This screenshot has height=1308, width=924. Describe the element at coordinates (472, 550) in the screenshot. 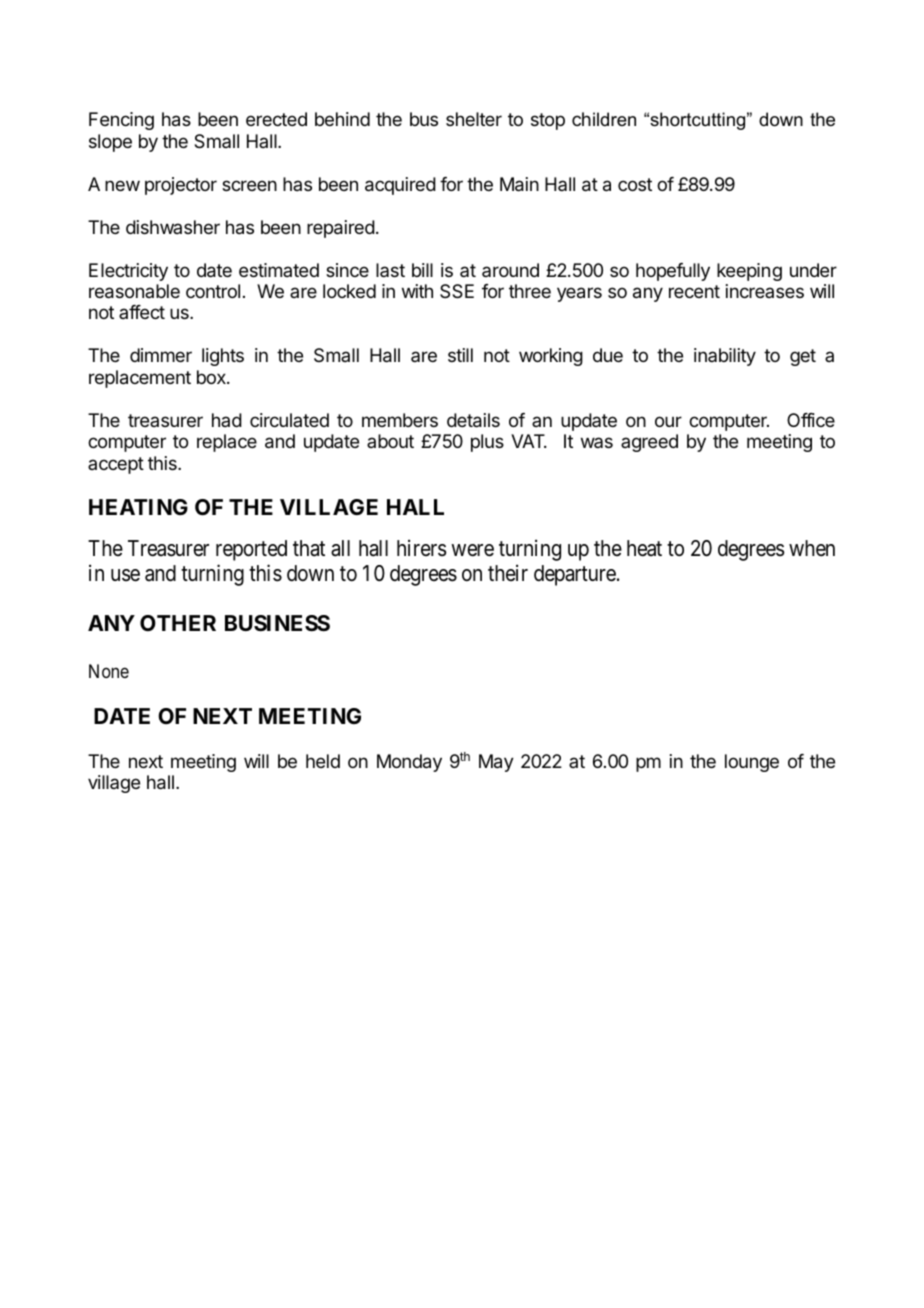

I see `were` at that location.
